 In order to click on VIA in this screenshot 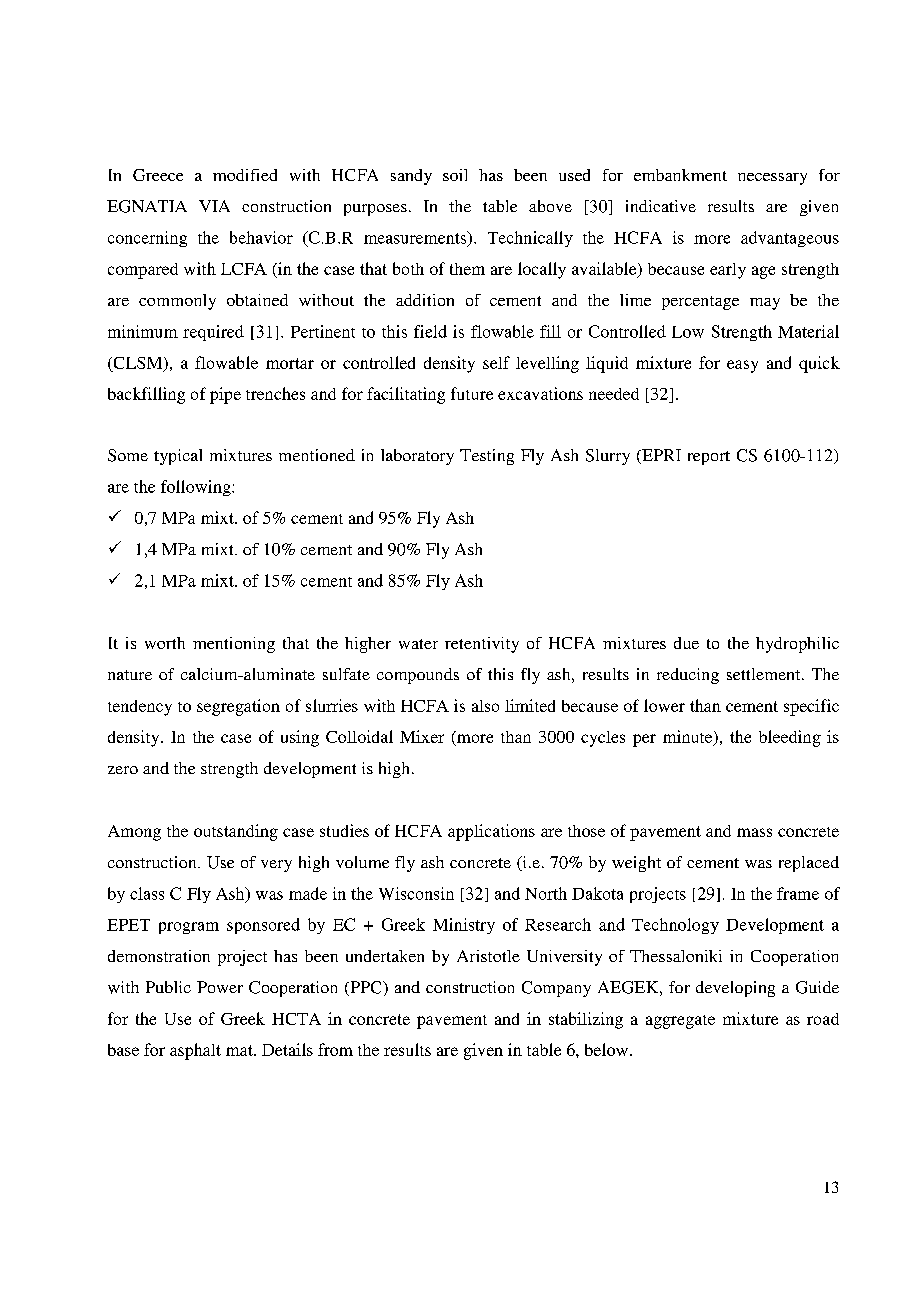, I will do `click(214, 206)`.
